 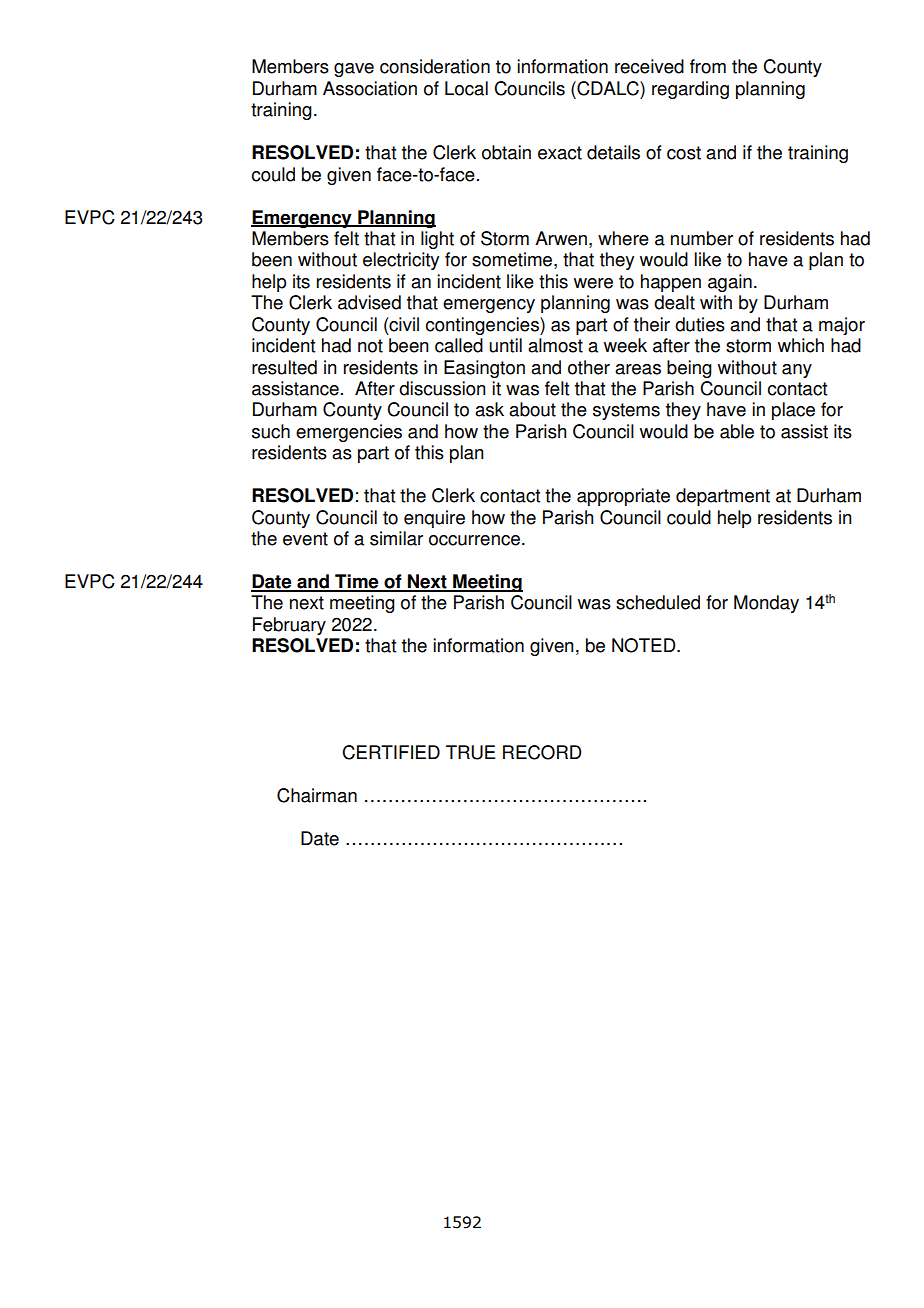 I want to click on electricity, so click(x=401, y=261).
